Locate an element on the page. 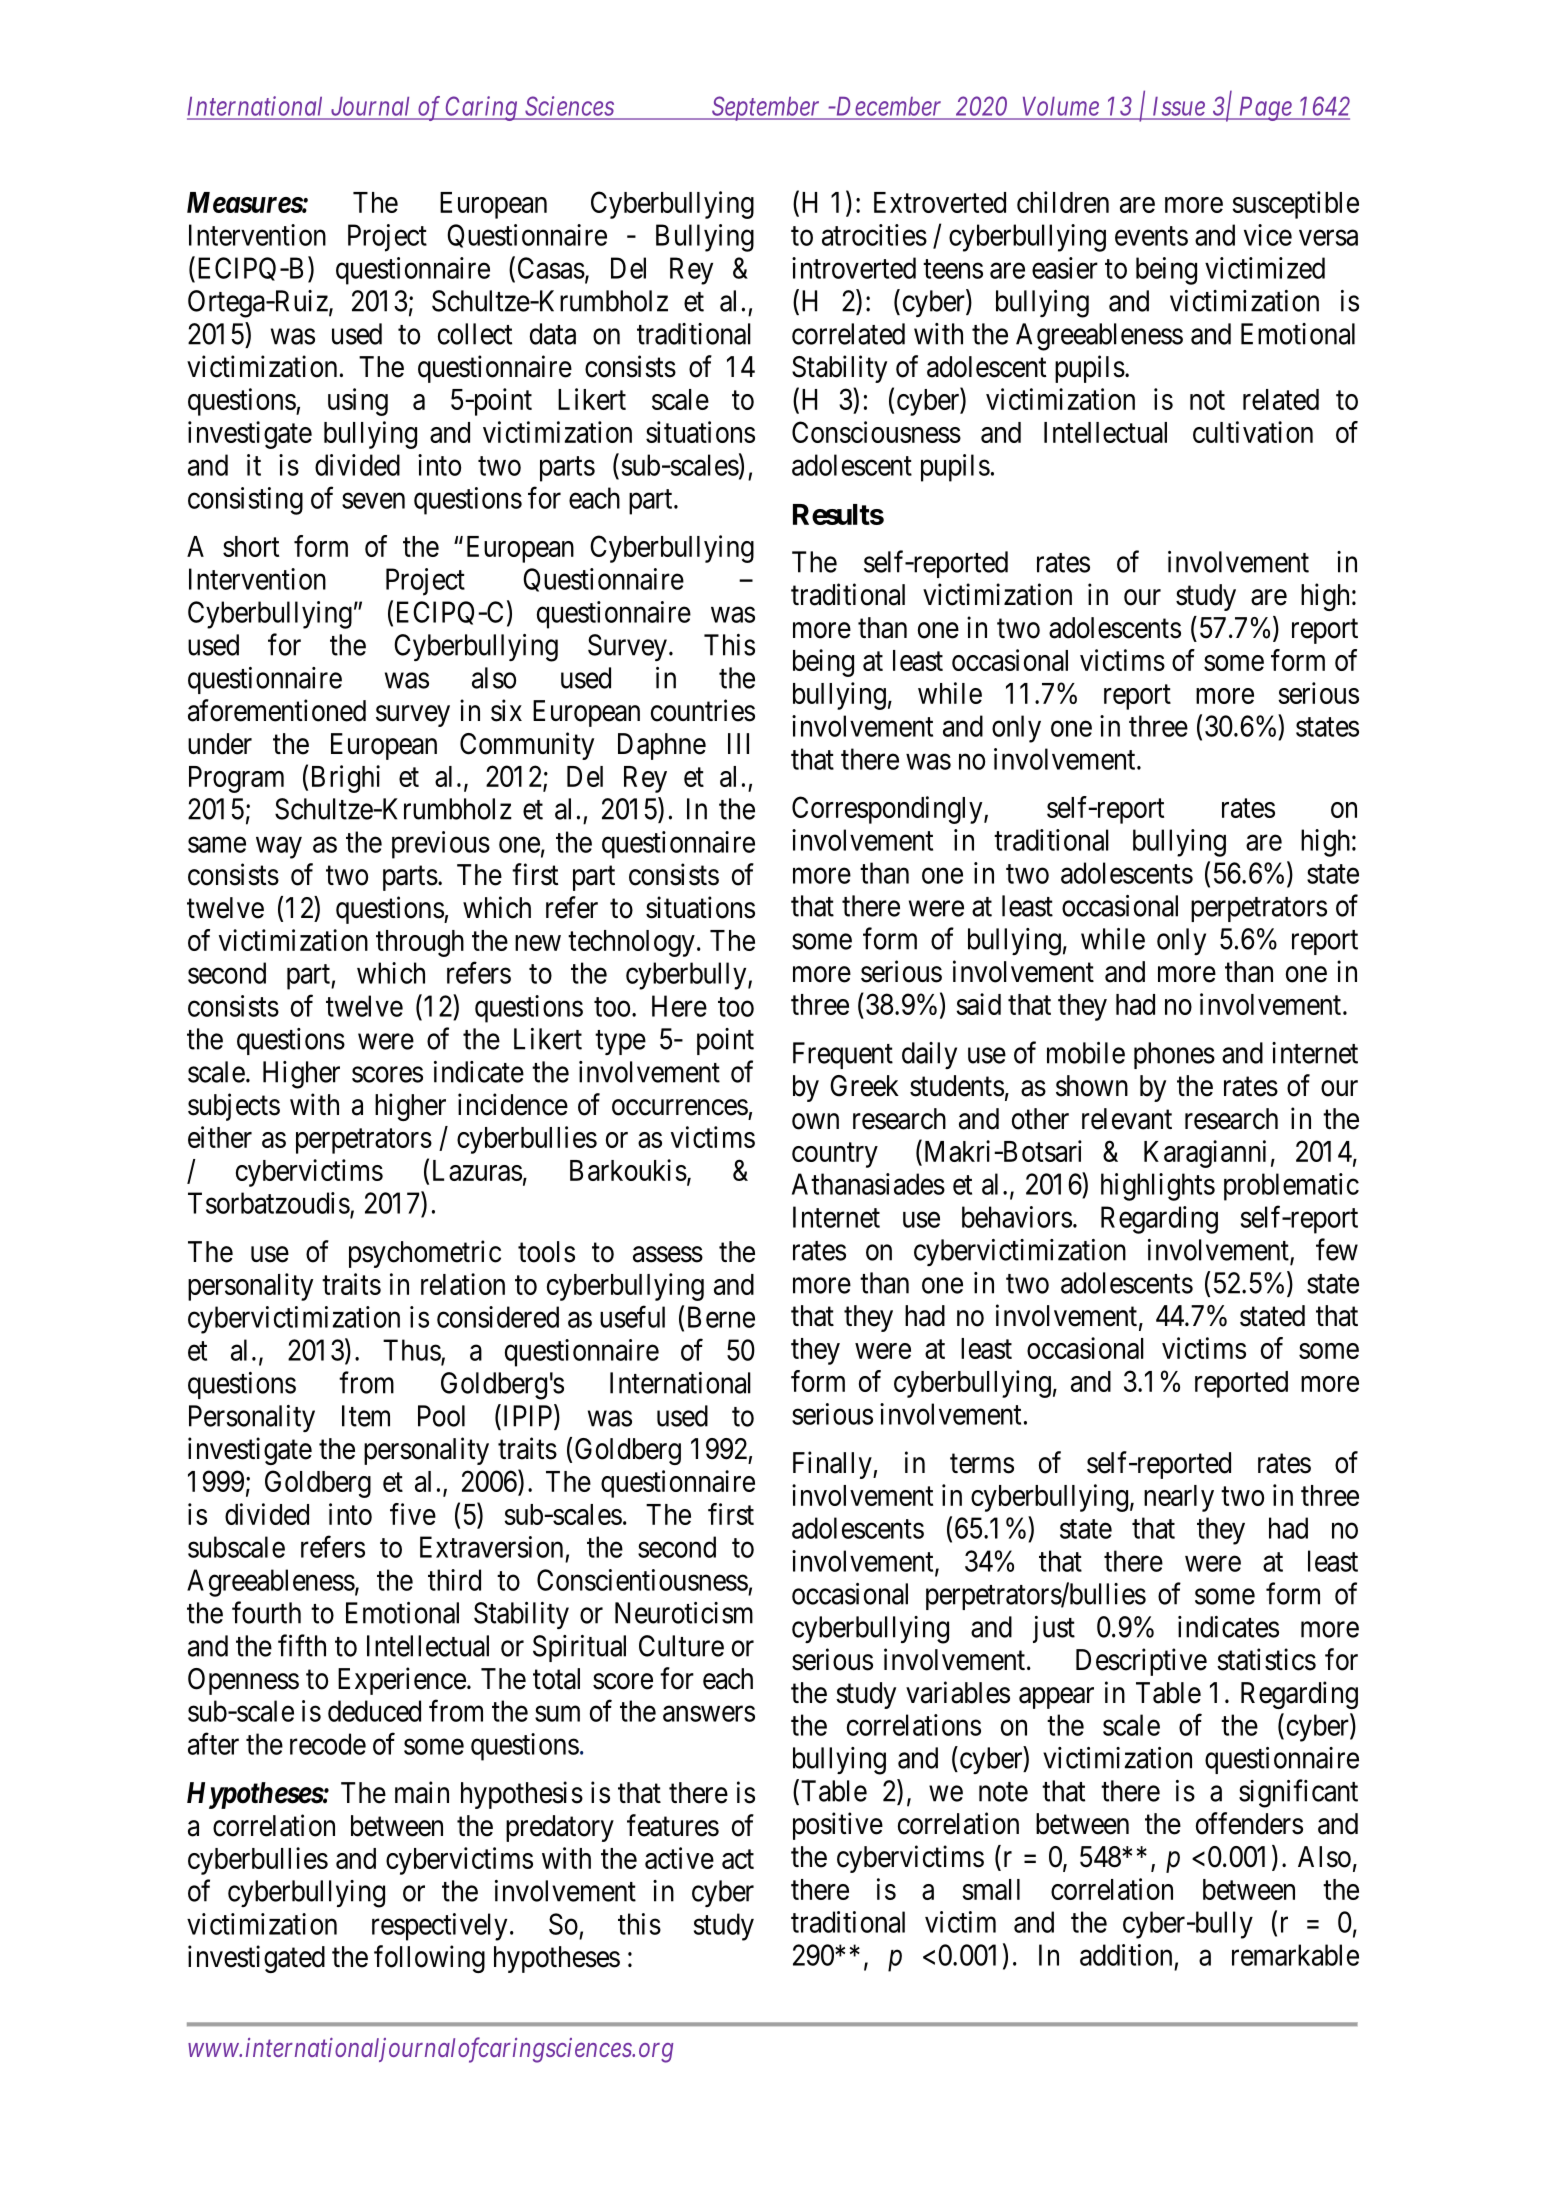 Image resolution: width=1544 pixels, height=2186 pixels. short is located at coordinates (251, 546).
